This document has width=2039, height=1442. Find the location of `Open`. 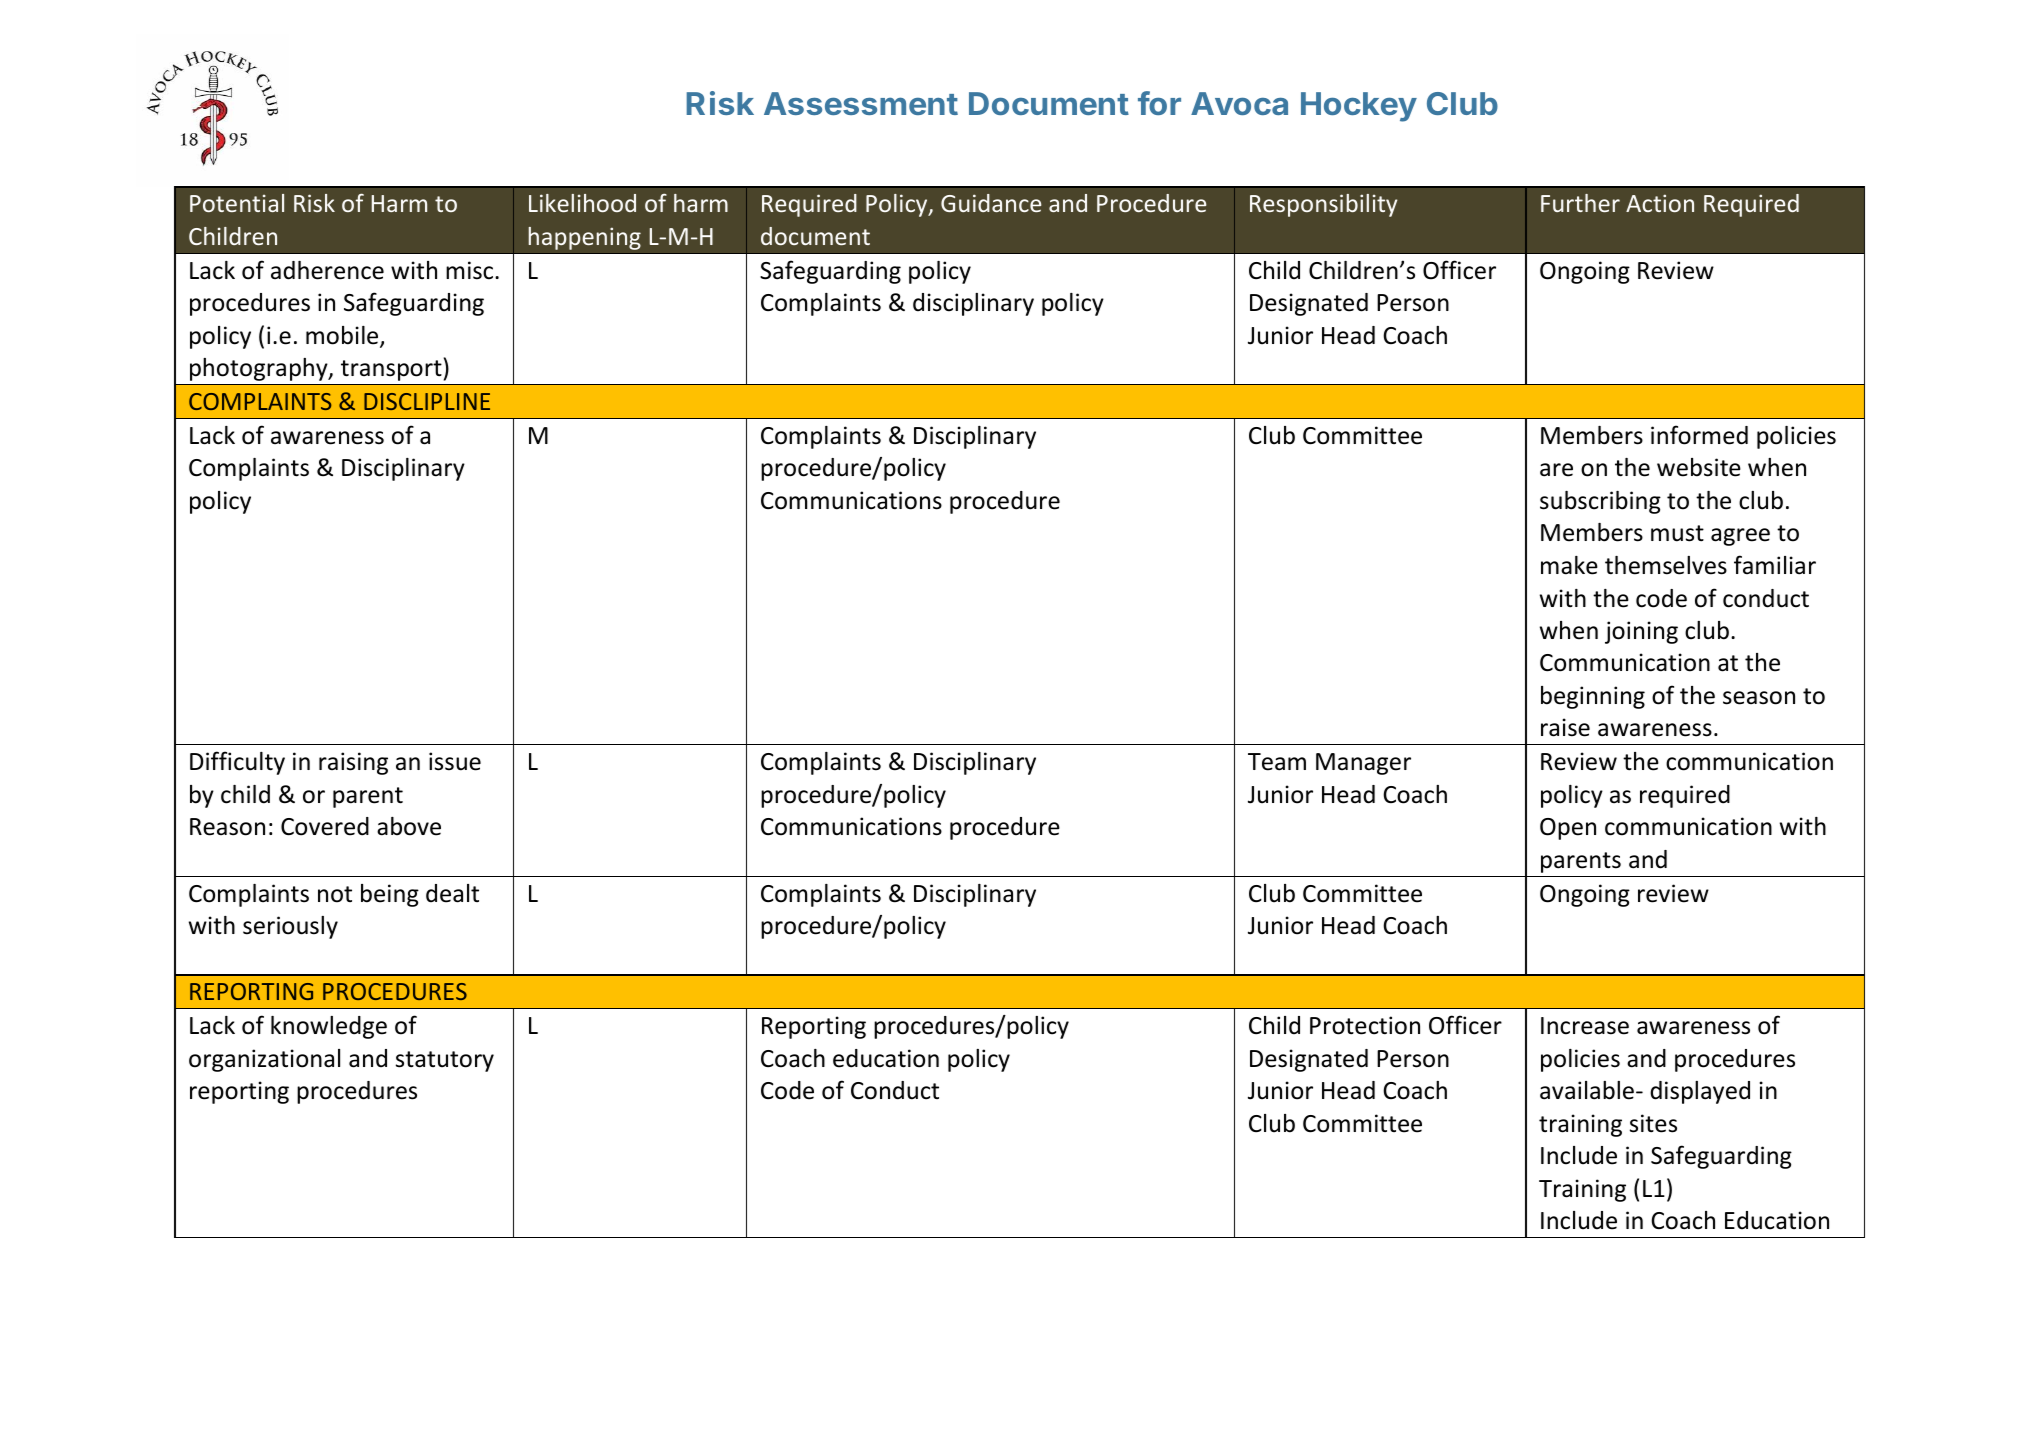

Open is located at coordinates (1568, 829).
